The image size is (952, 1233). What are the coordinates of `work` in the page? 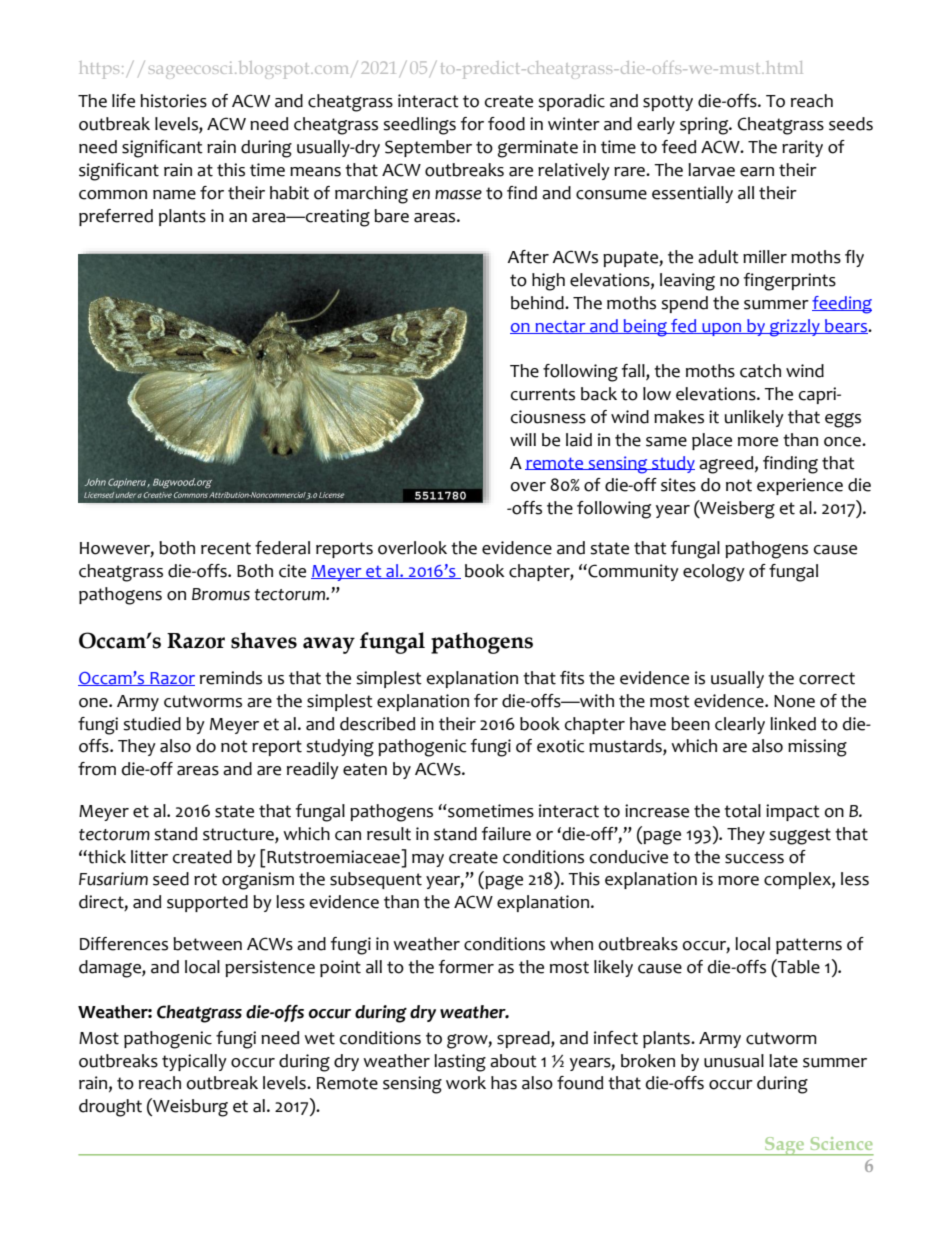 It's located at (466, 1083).
